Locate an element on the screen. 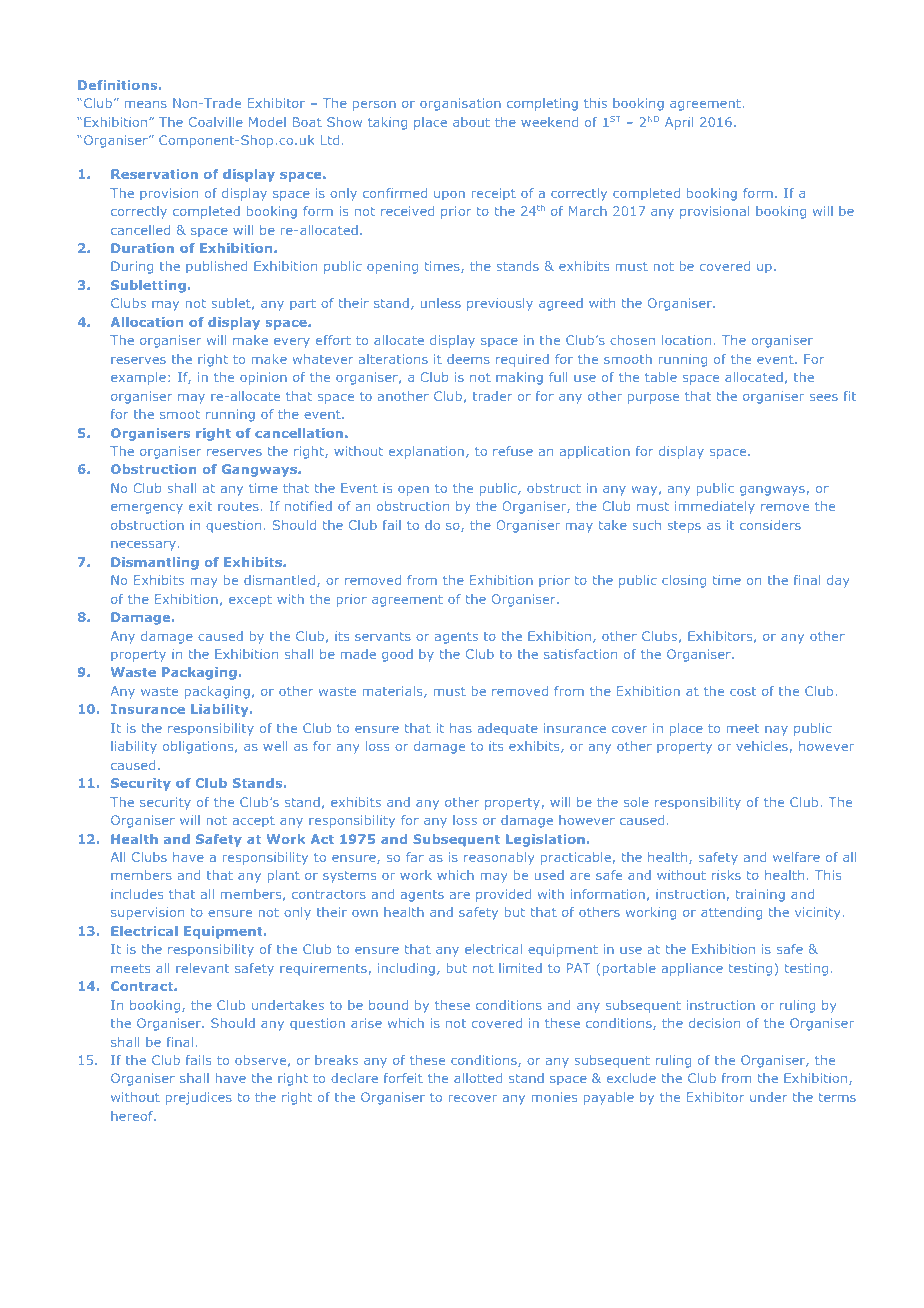  about is located at coordinates (471, 122).
